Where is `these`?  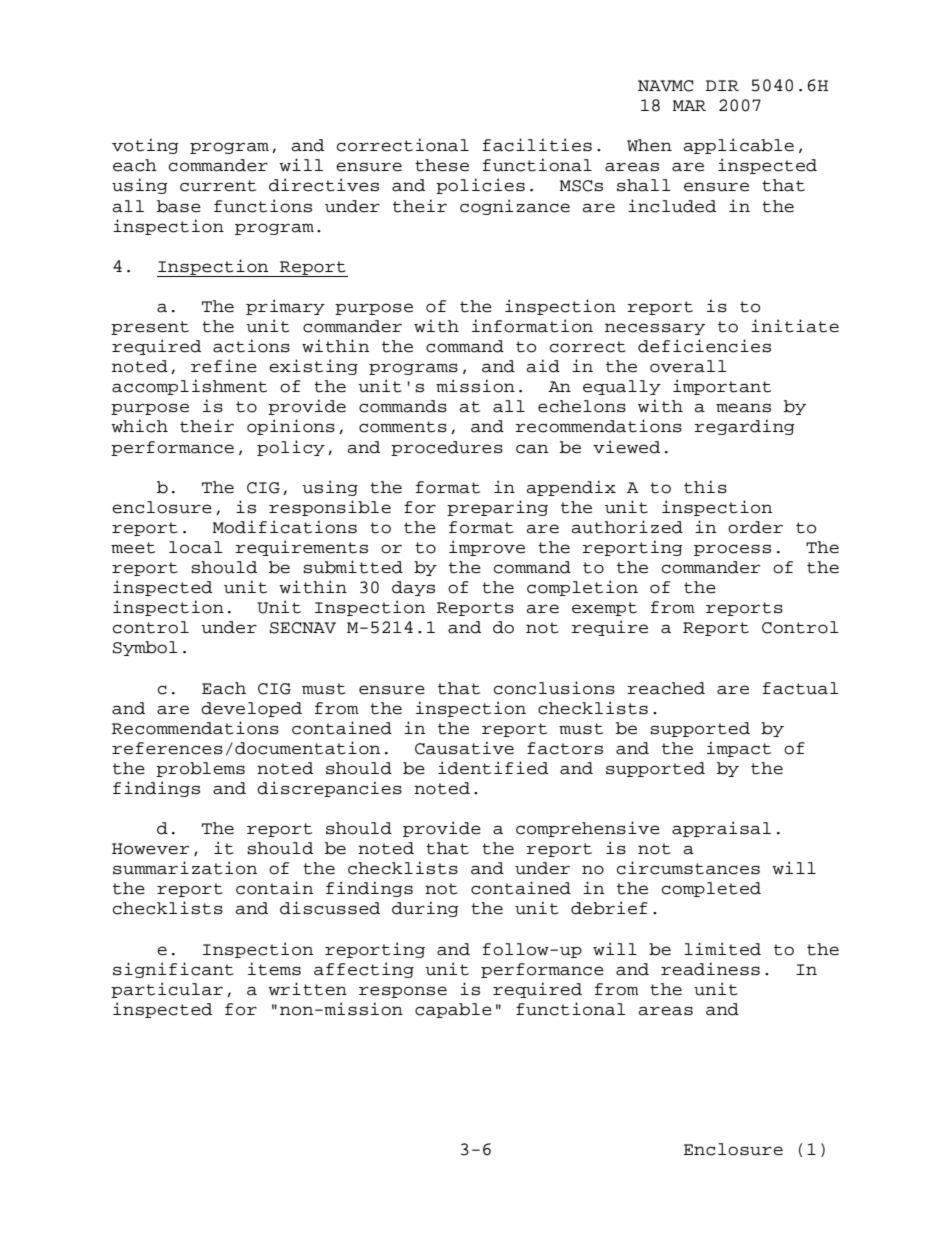
these is located at coordinates (442, 165).
